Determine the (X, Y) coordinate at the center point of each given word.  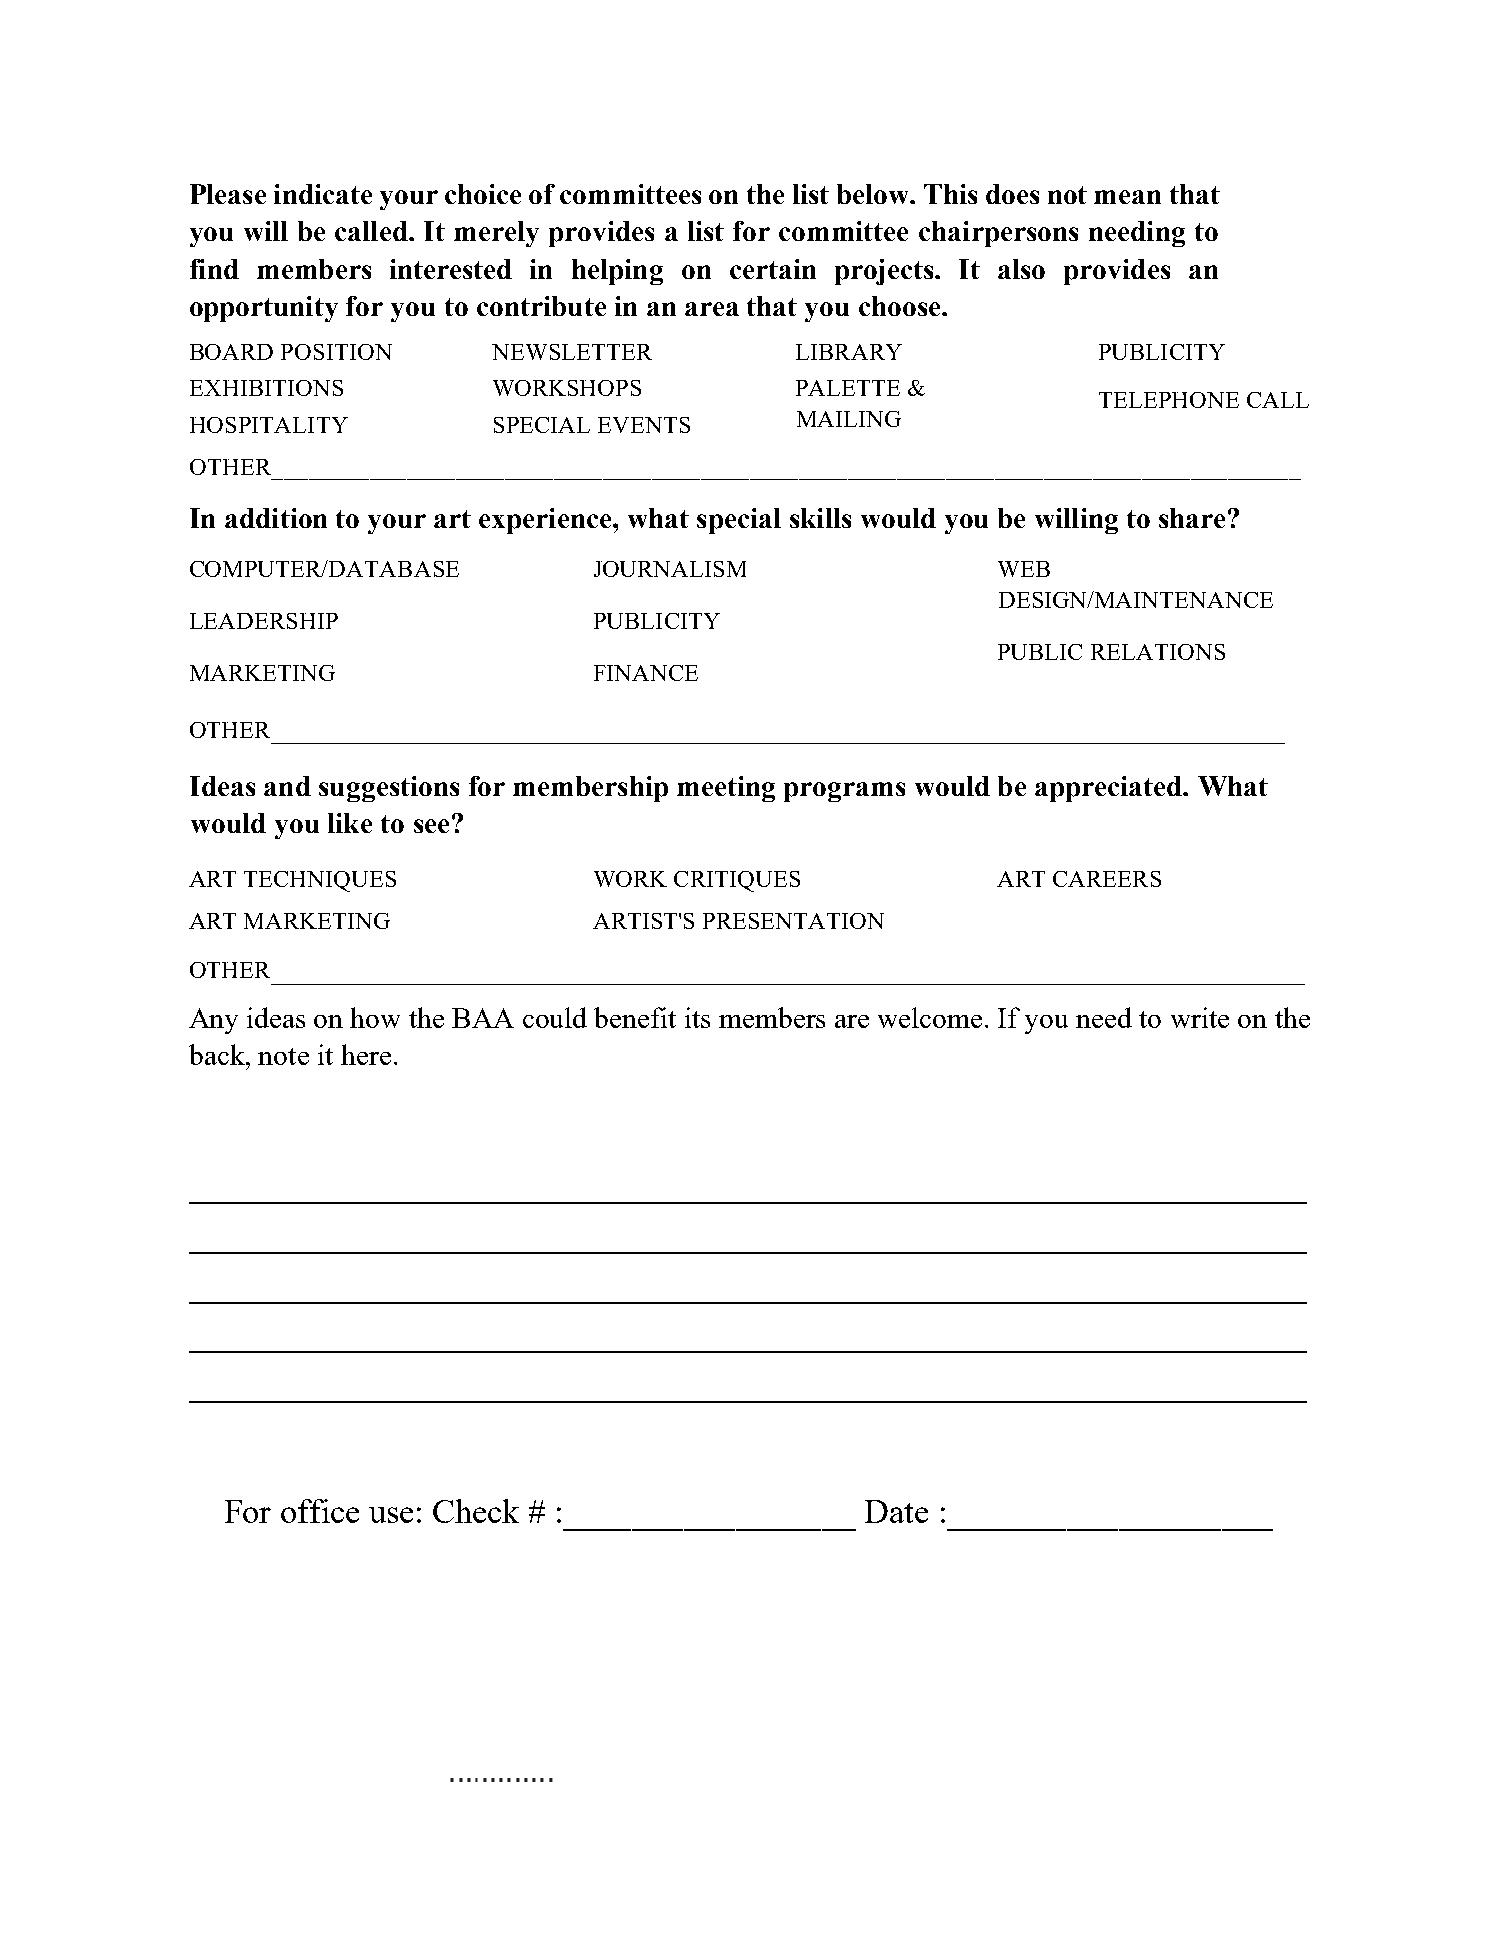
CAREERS (1107, 879)
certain (773, 269)
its (697, 1017)
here (366, 1054)
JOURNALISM (670, 569)
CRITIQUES (737, 881)
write (1200, 1017)
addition (276, 518)
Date (896, 1511)
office (320, 1511)
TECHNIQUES (320, 881)
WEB (1024, 569)
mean (1127, 197)
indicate (323, 194)
